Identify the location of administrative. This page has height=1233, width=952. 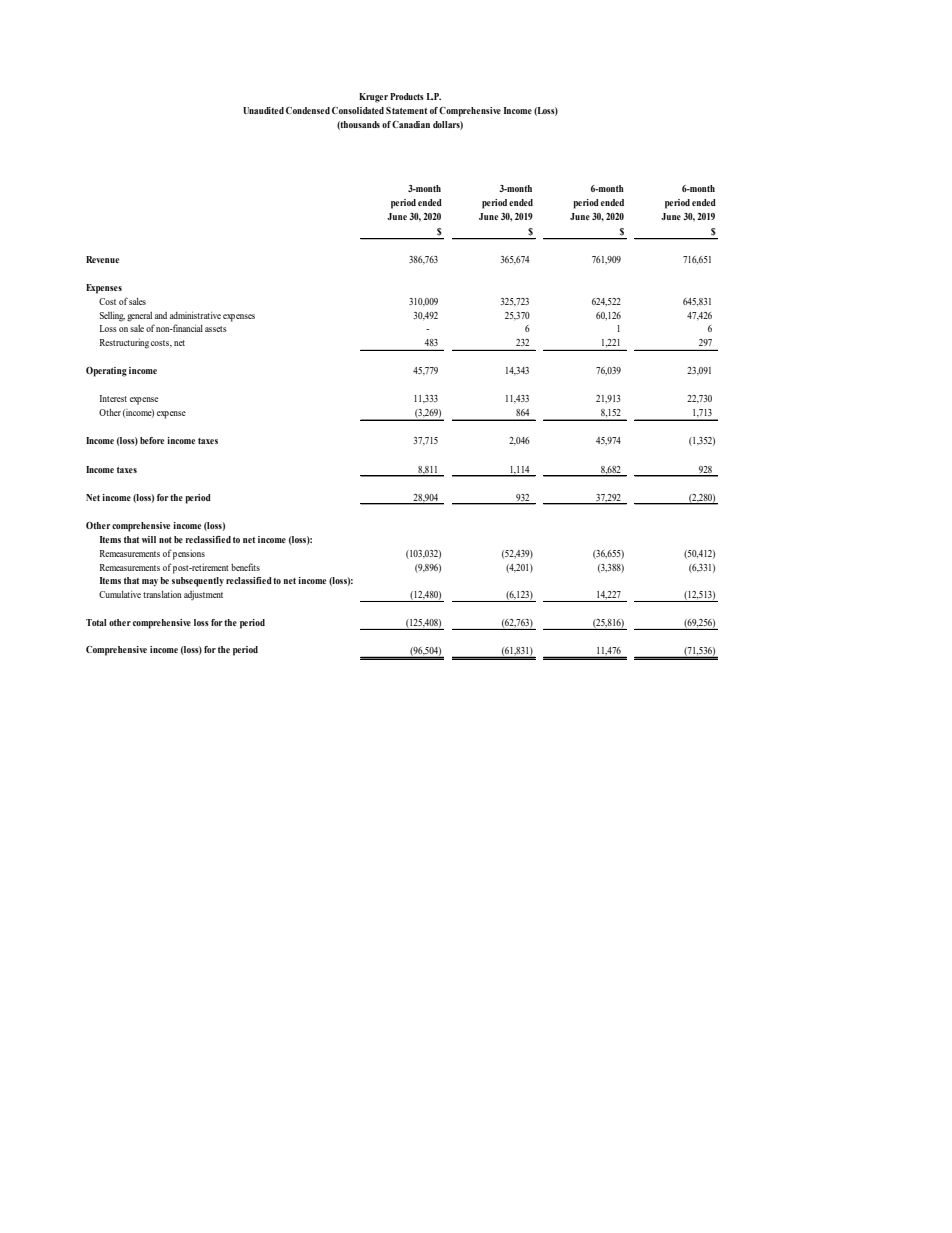
(195, 315).
